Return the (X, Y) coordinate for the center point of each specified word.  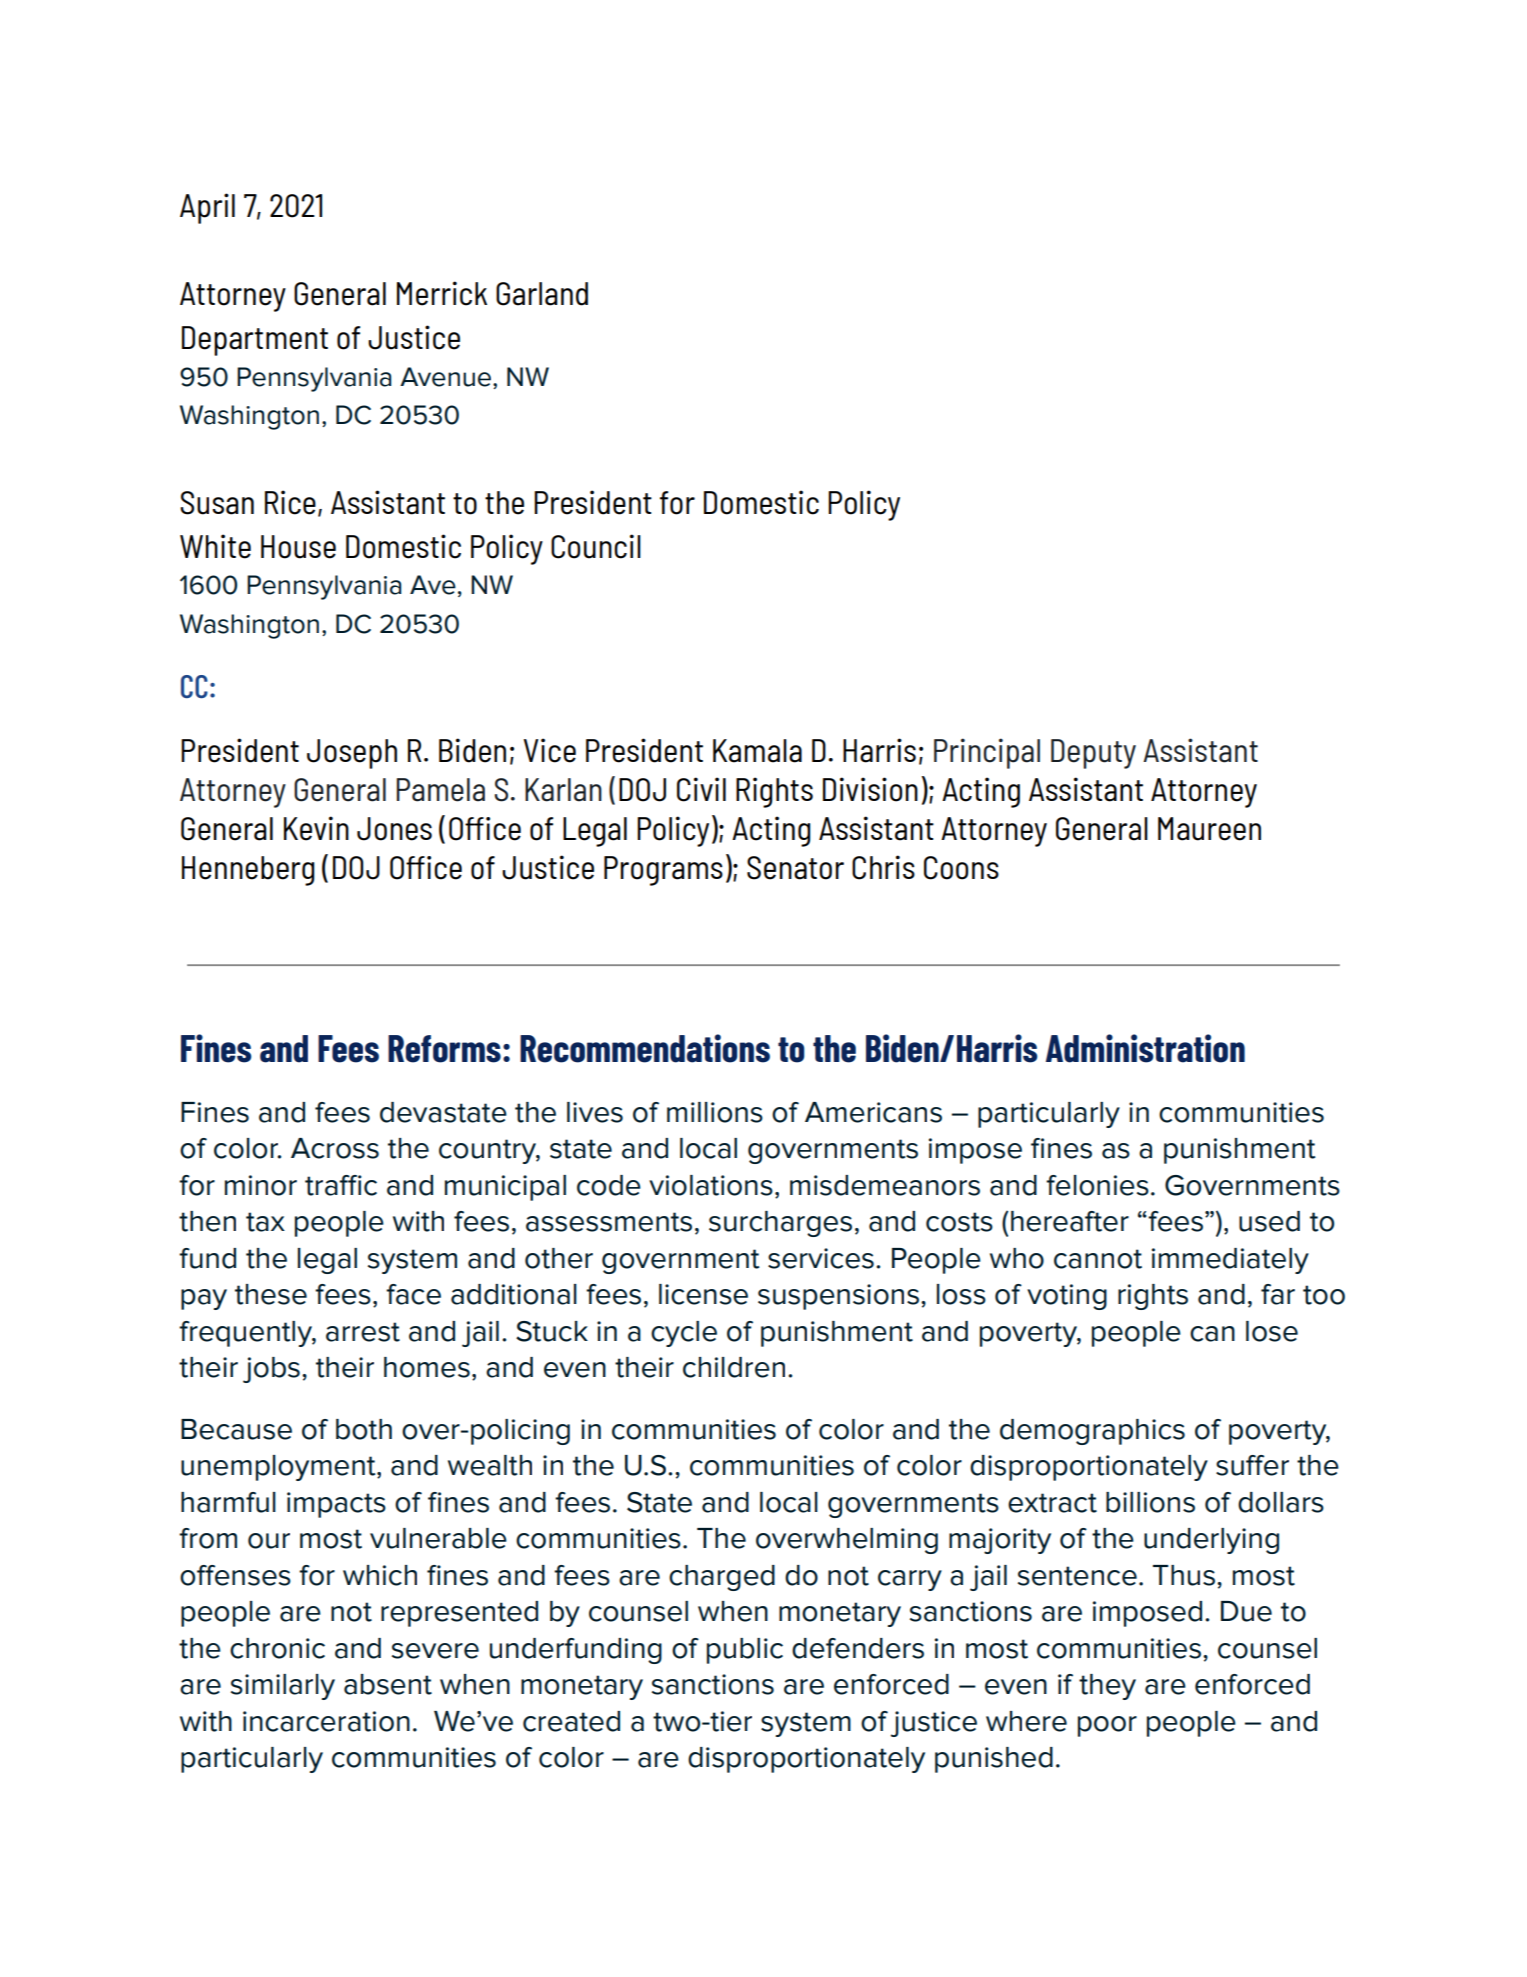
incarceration (326, 1721)
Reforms (444, 1049)
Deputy (1093, 754)
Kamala (757, 751)
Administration (1145, 1048)
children (734, 1367)
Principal (987, 753)
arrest (363, 1332)
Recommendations (645, 1048)
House (298, 547)
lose (1272, 1331)
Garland (542, 294)
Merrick (442, 293)
